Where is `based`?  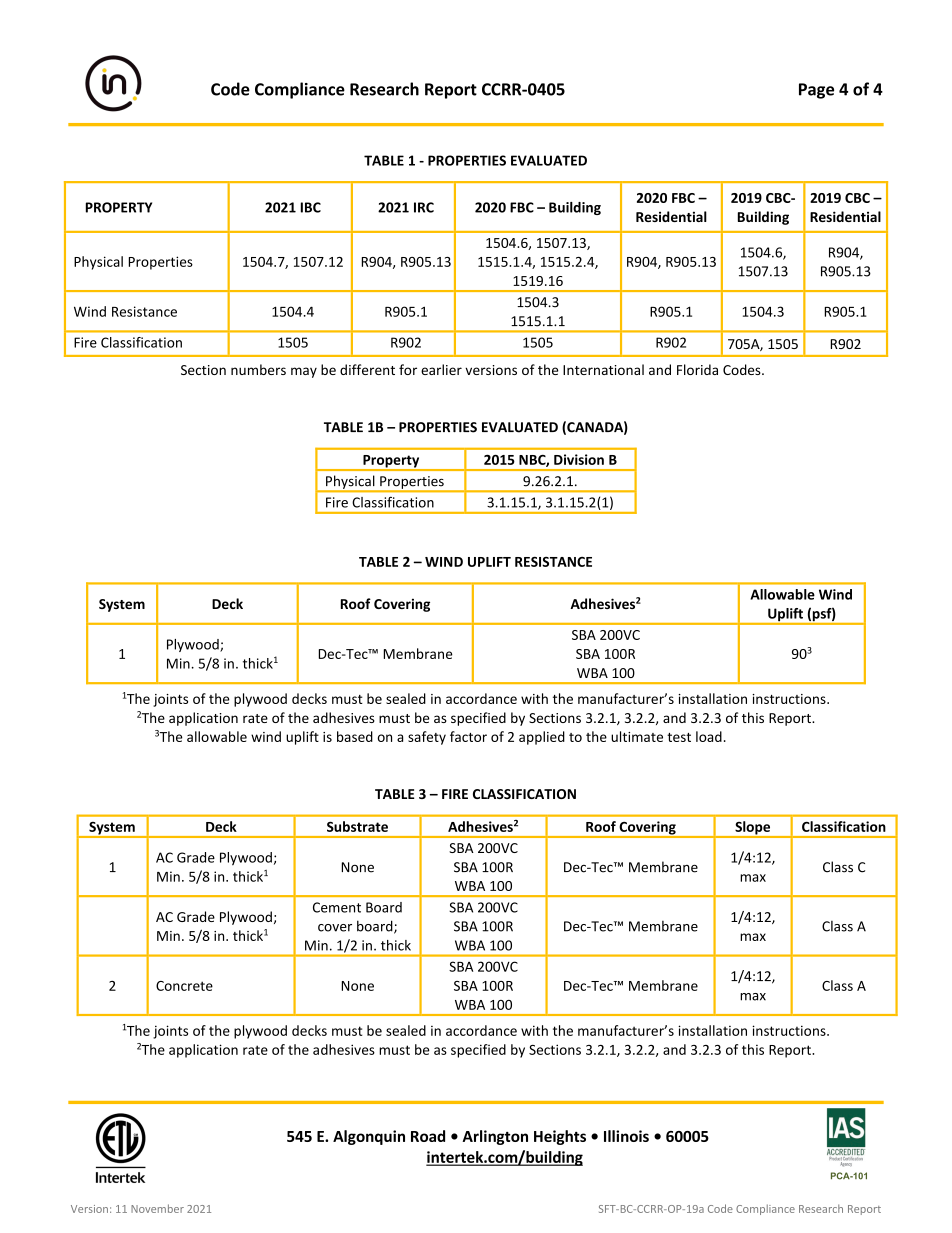 based is located at coordinates (355, 736).
